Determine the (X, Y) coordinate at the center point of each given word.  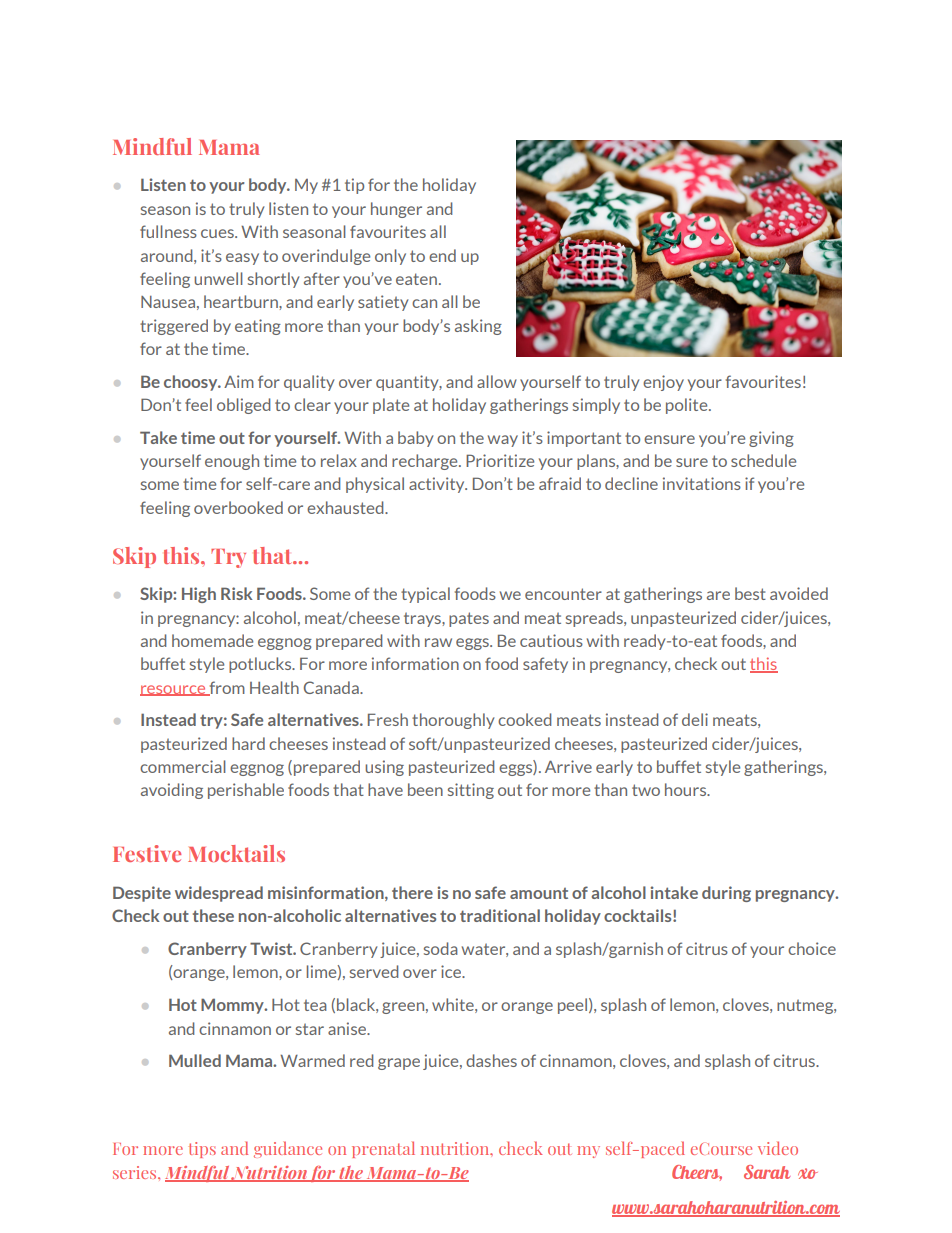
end (442, 255)
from (226, 688)
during (726, 894)
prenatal (383, 1149)
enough (232, 462)
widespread (219, 894)
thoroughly (453, 721)
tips (202, 1150)
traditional (500, 915)
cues (218, 233)
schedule (763, 460)
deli (695, 719)
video (778, 1148)
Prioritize (500, 460)
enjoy (663, 383)
